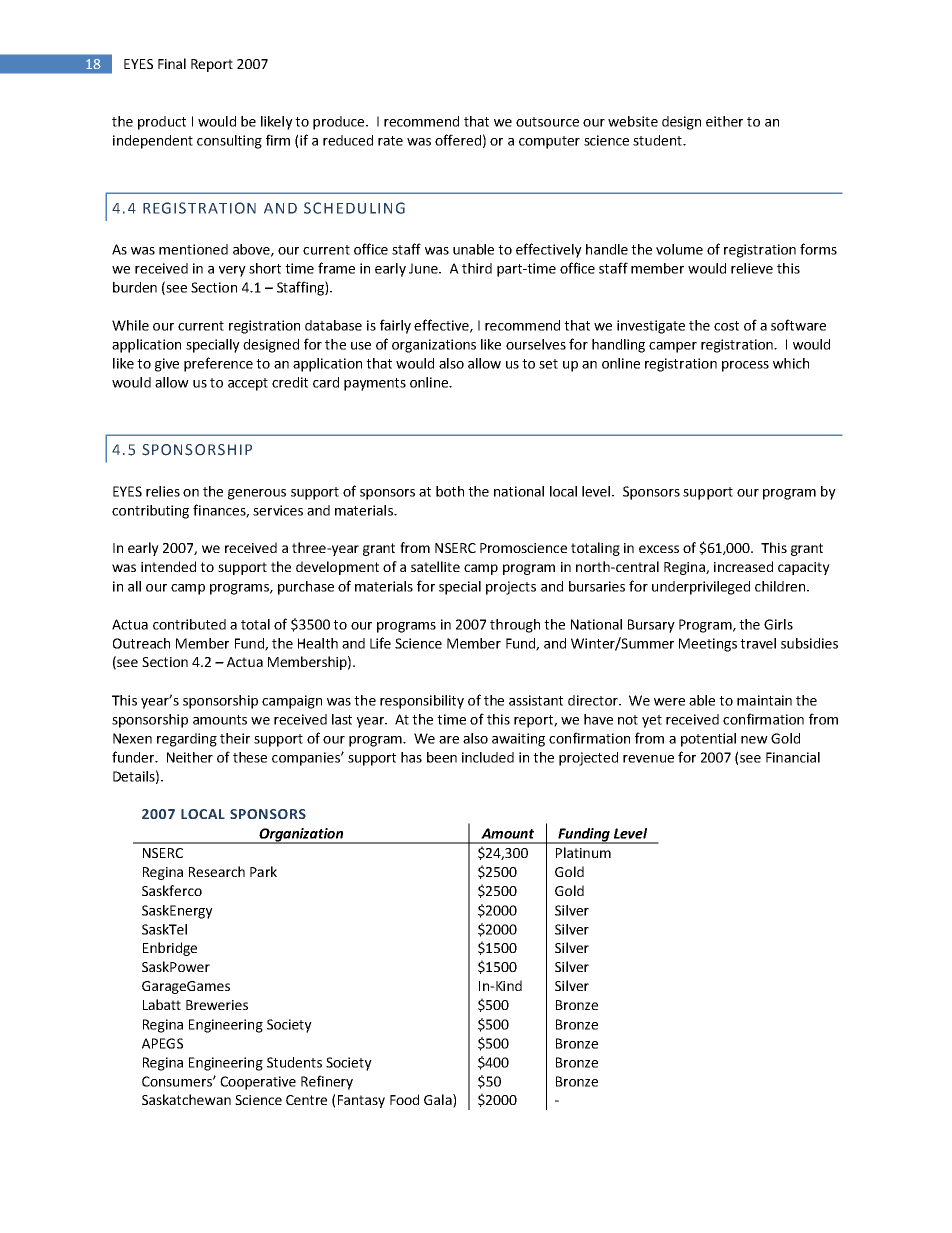  Describe the element at coordinates (752, 268) in the screenshot. I see `relieve` at that location.
